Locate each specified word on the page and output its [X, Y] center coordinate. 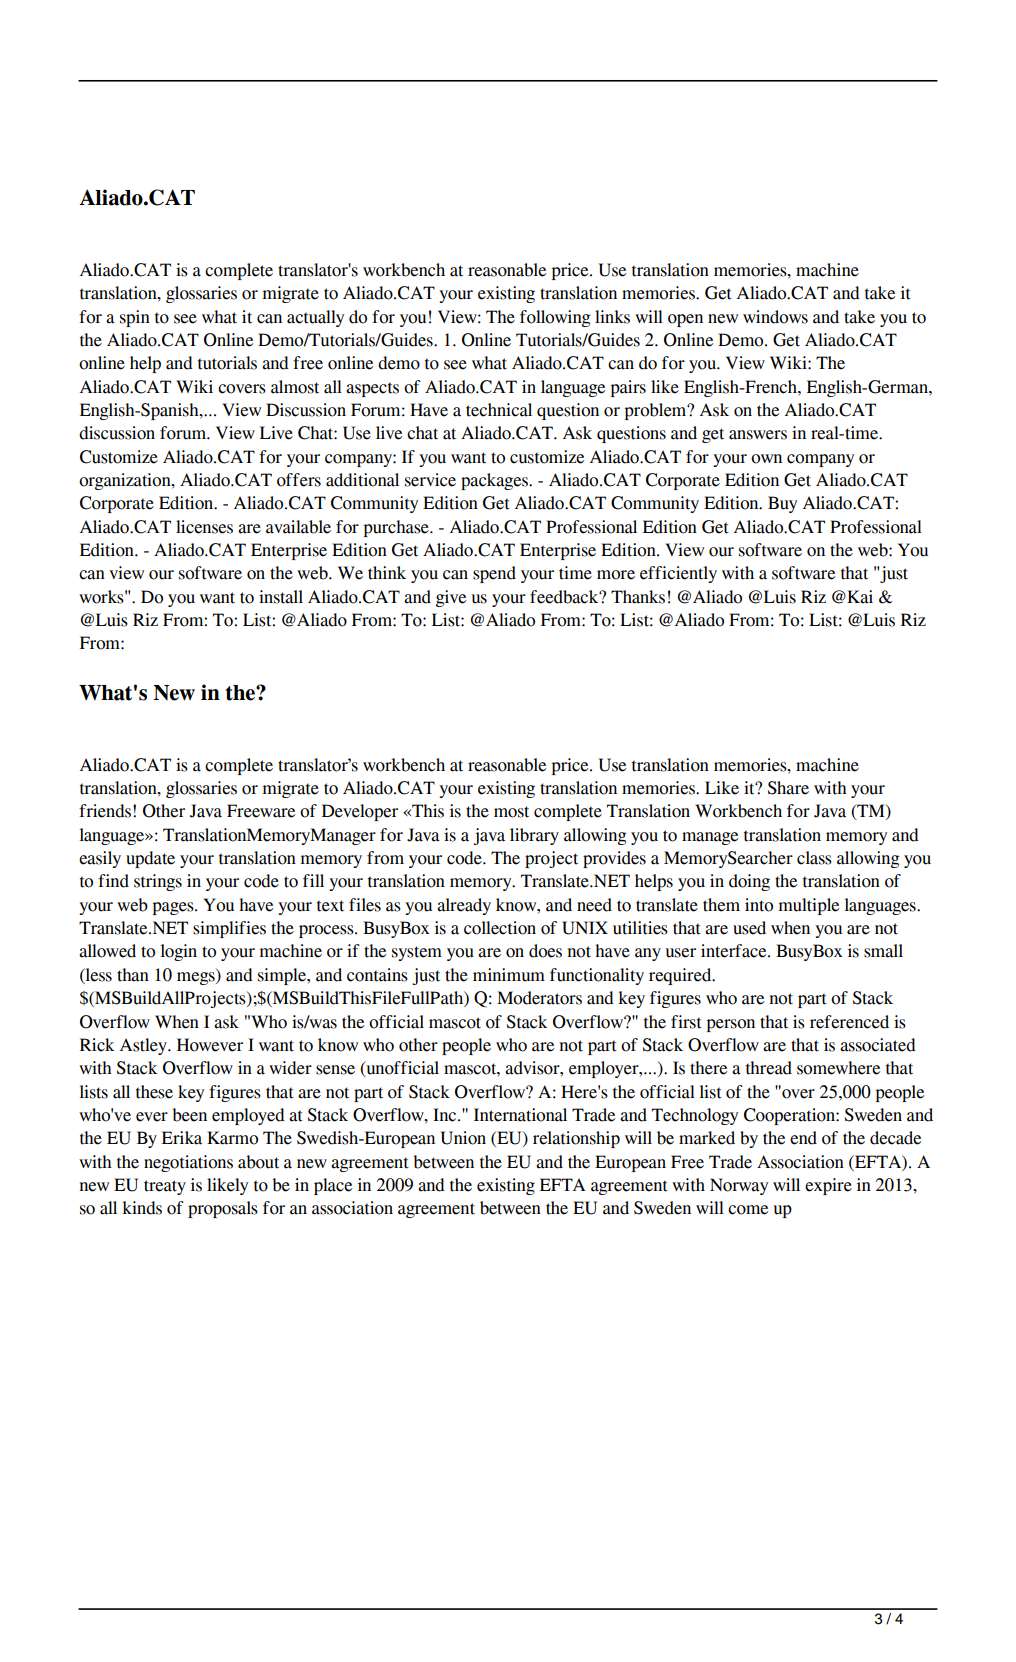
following [555, 318]
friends [105, 811]
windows [775, 317]
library [534, 836]
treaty [165, 1187]
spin [135, 318]
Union [463, 1138]
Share [788, 788]
